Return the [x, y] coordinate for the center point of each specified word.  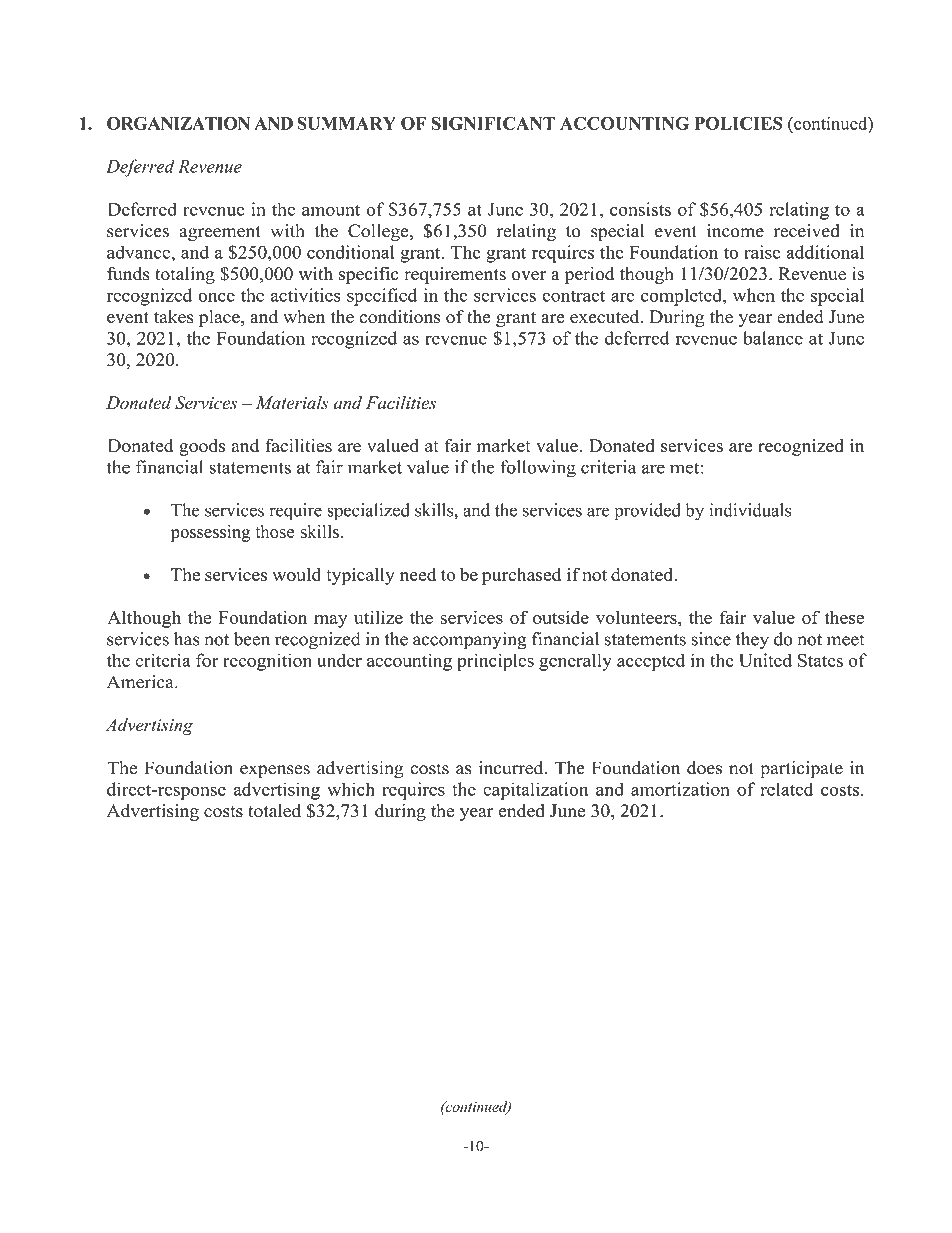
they [752, 641]
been [252, 639]
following [538, 469]
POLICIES [739, 123]
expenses [275, 771]
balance [773, 338]
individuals [750, 510]
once [216, 297]
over [528, 276]
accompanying [470, 641]
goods [202, 447]
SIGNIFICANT [493, 123]
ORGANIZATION [178, 123]
